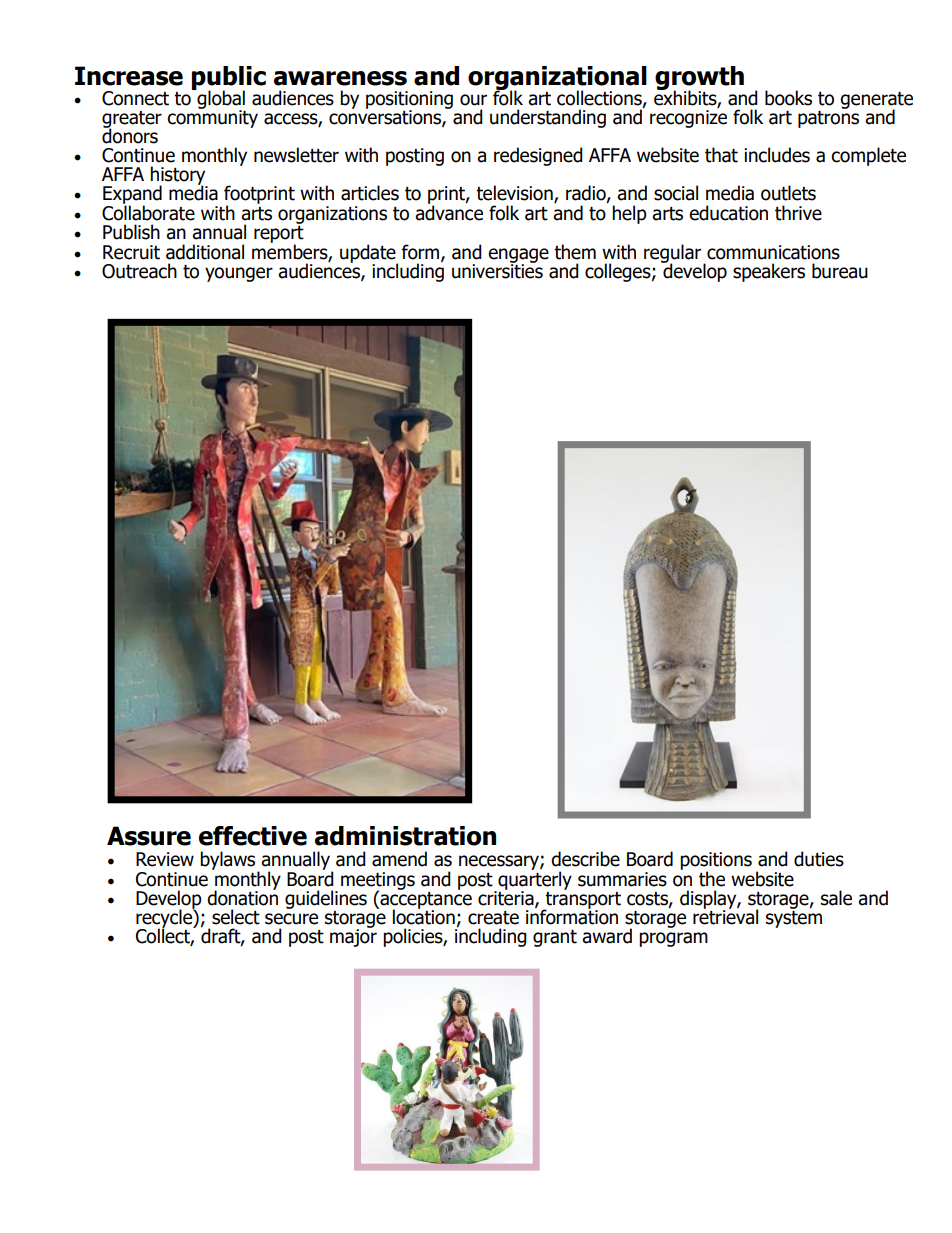 This screenshot has height=1233, width=952. Describe the element at coordinates (236, 917) in the screenshot. I see `select` at that location.
